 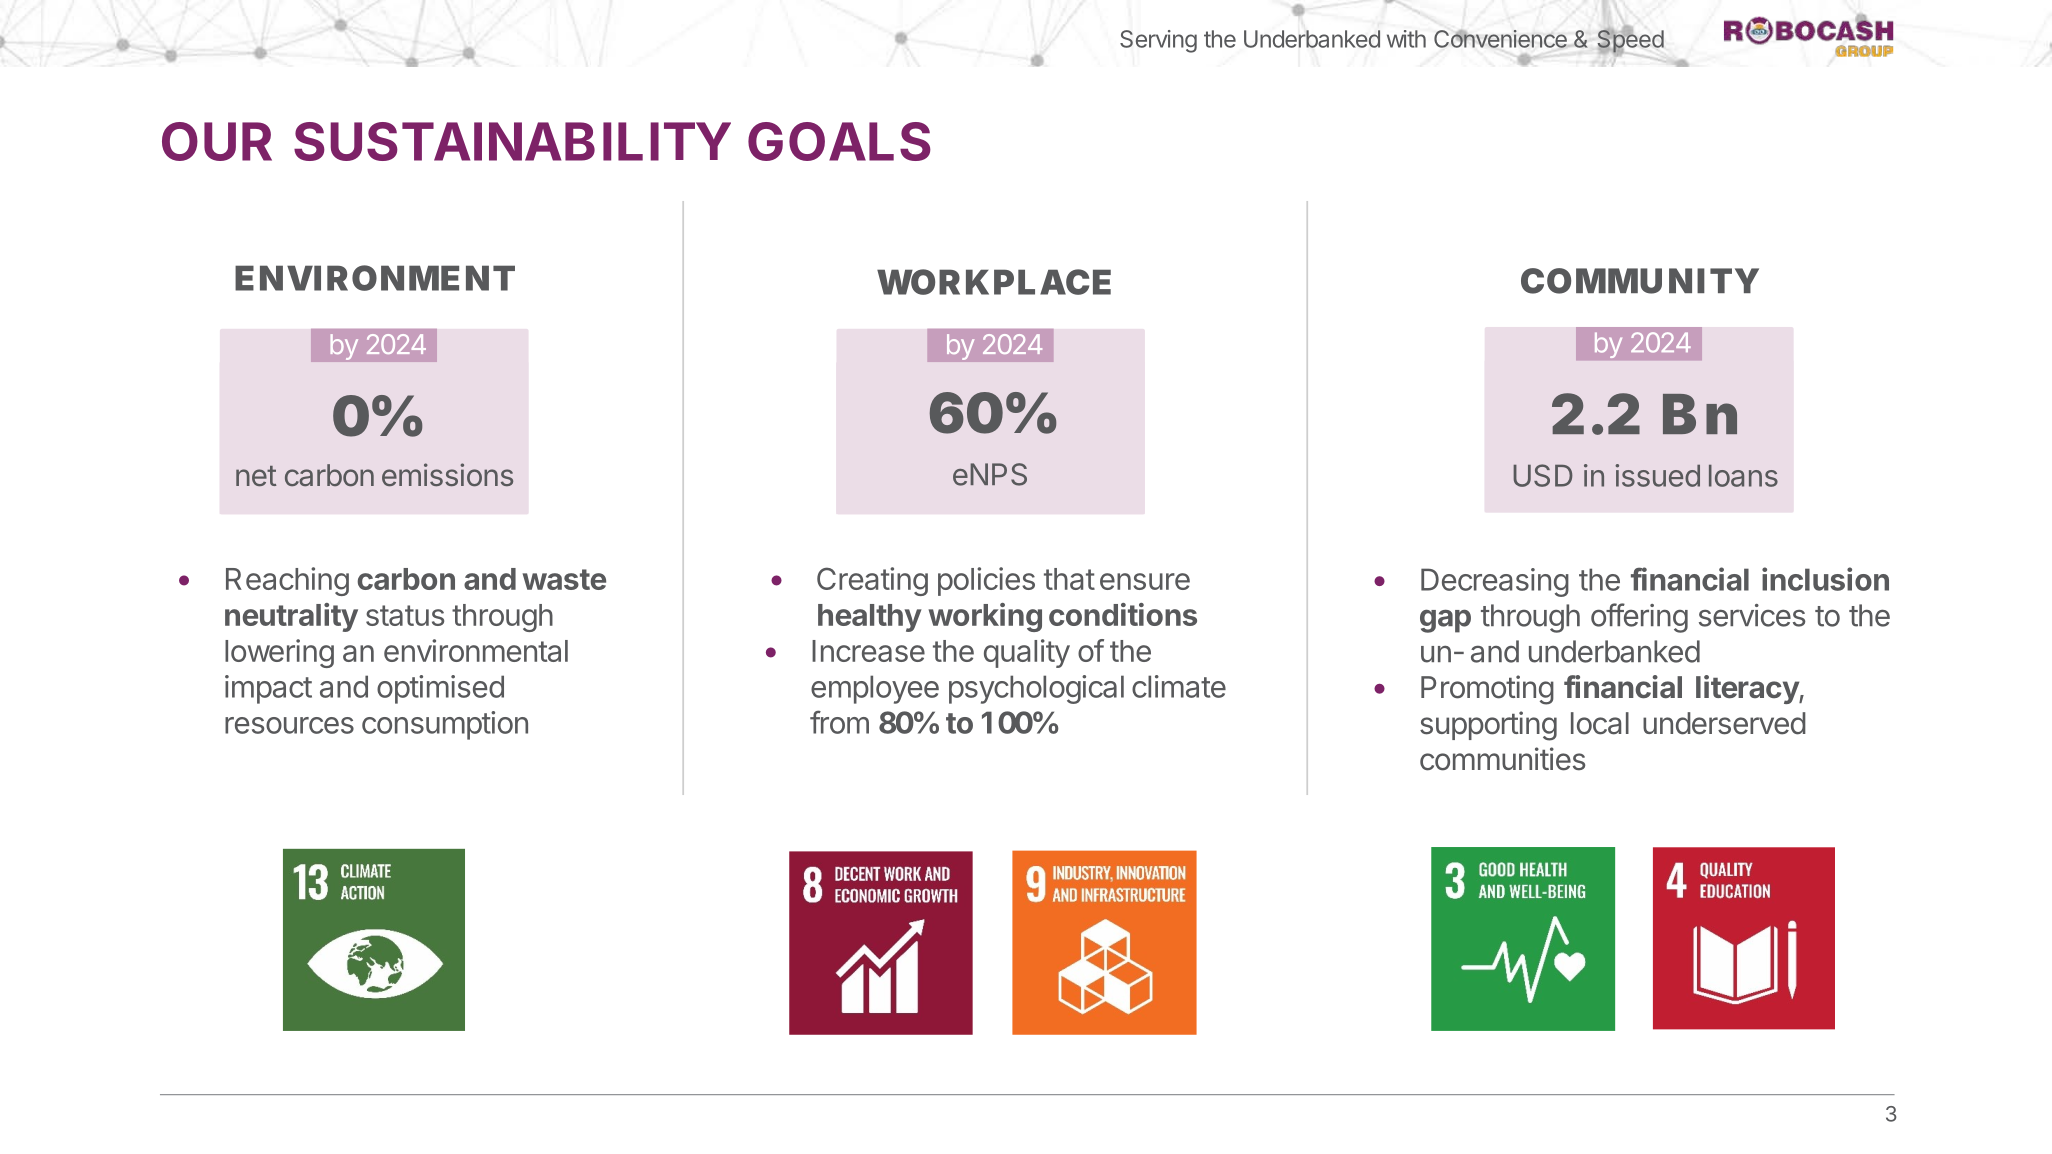 What do you see at coordinates (447, 474) in the page?
I see `emissions` at bounding box center [447, 474].
